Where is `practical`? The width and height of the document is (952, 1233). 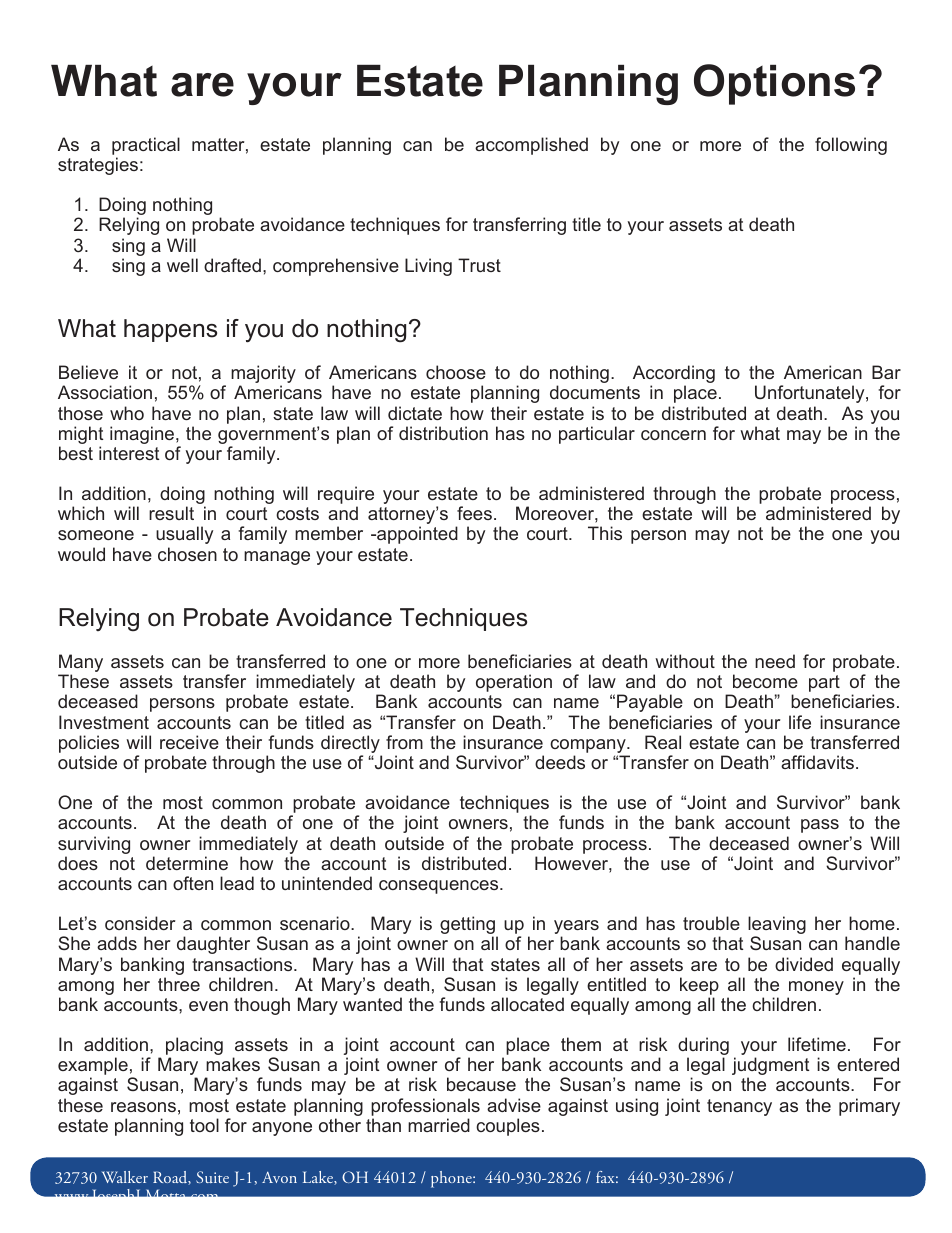 practical is located at coordinates (146, 146).
